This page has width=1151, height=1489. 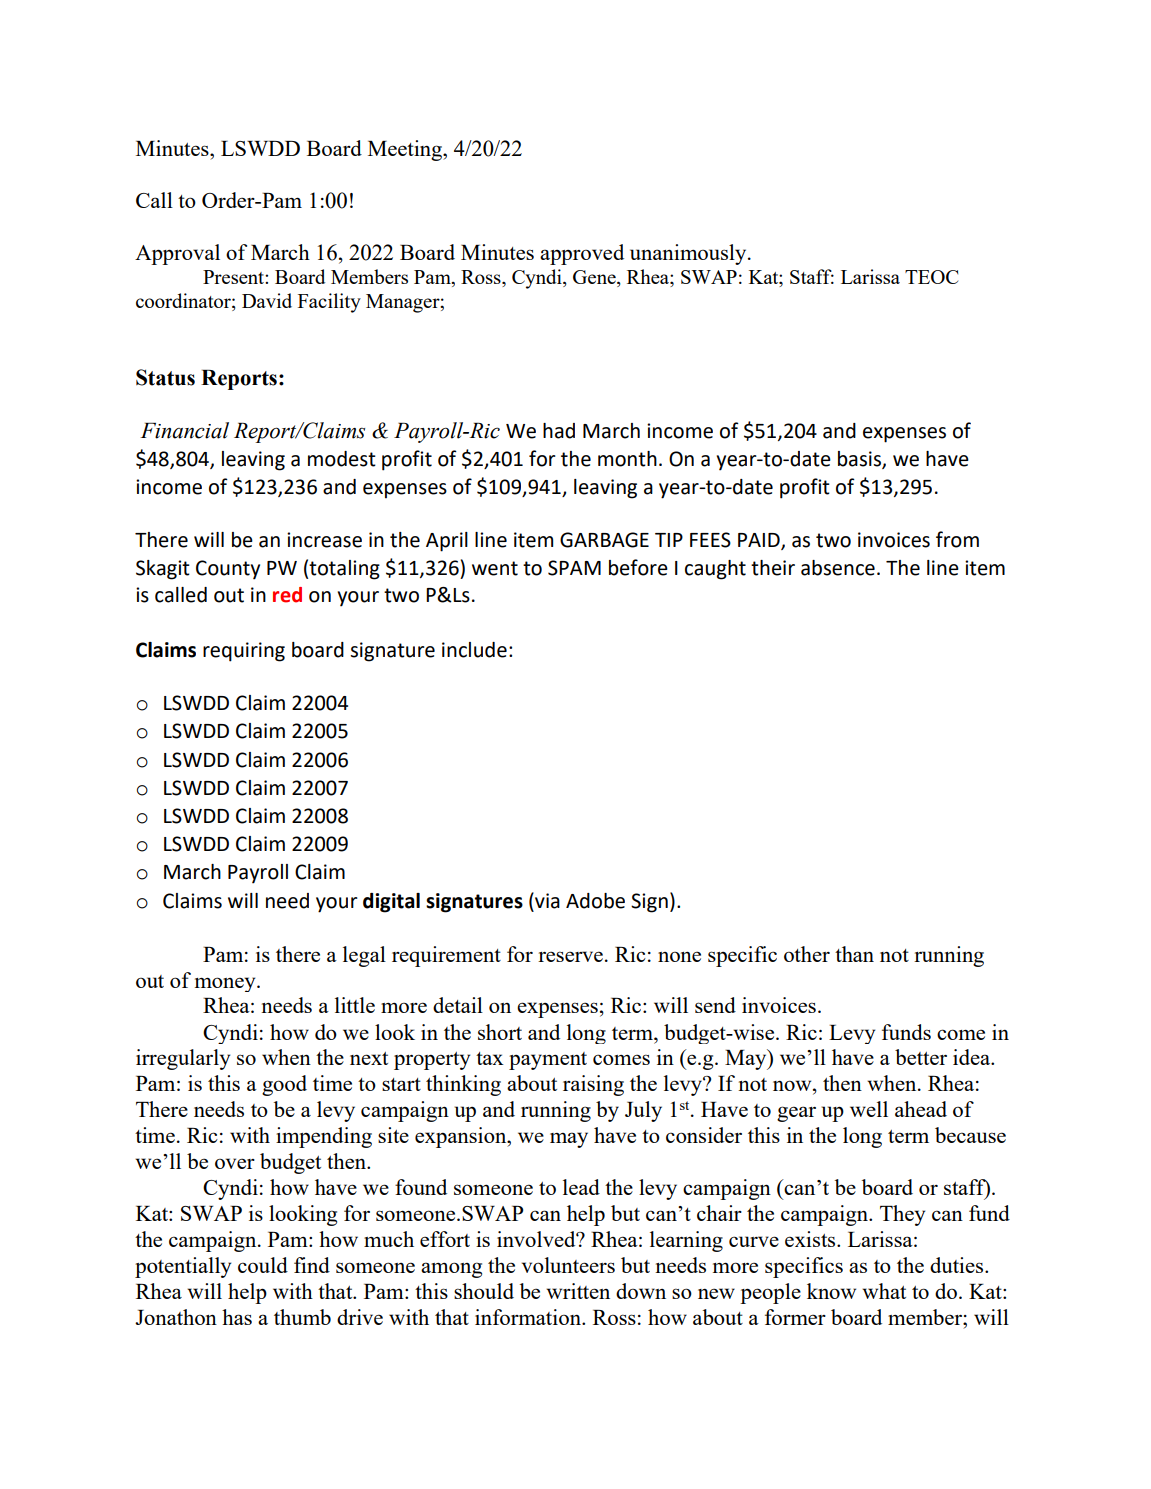 What do you see at coordinates (267, 300) in the page?
I see `David` at bounding box center [267, 300].
